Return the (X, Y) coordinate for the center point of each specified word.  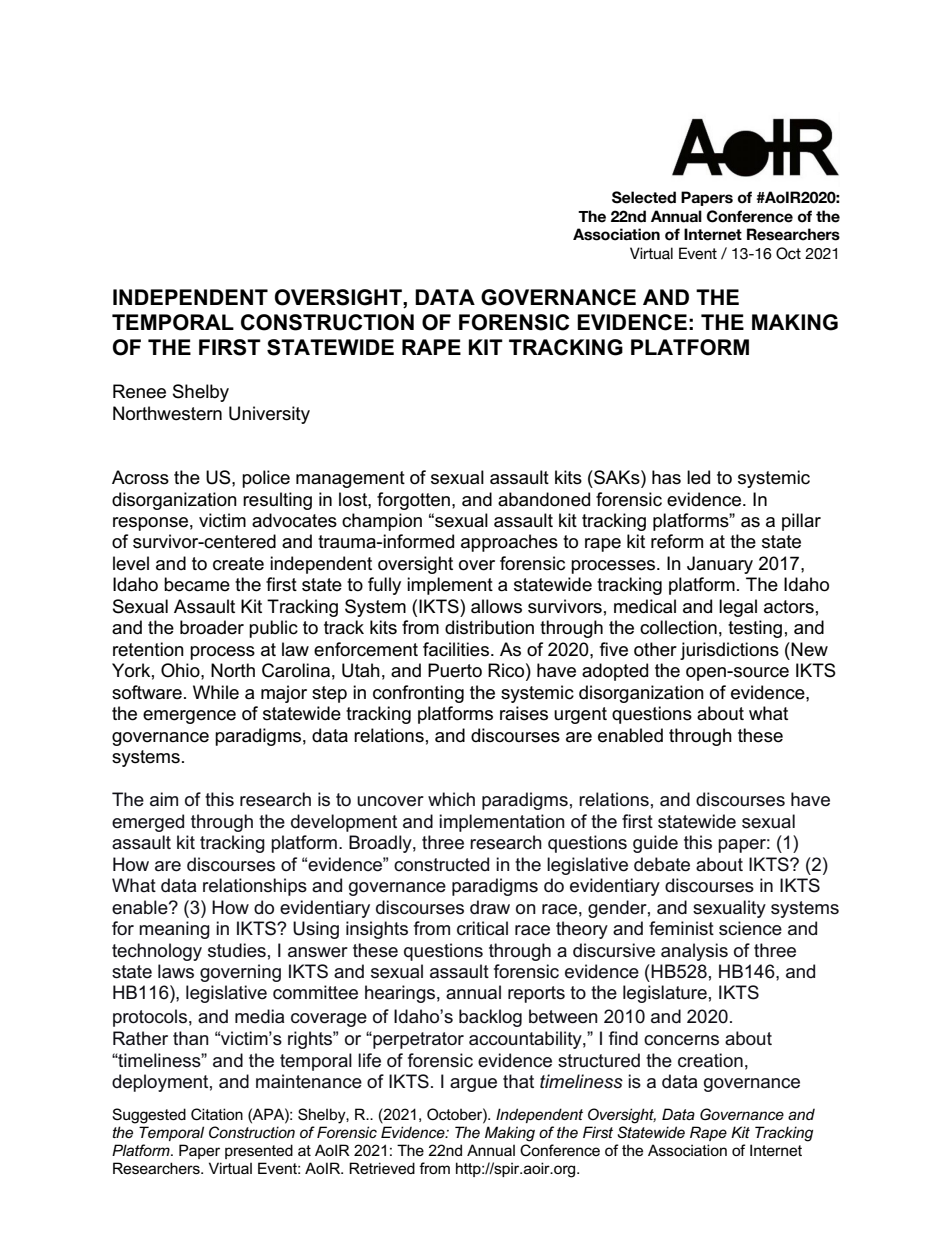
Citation (217, 1114)
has (666, 477)
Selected (644, 197)
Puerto (455, 670)
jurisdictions (729, 651)
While (216, 692)
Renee (139, 391)
